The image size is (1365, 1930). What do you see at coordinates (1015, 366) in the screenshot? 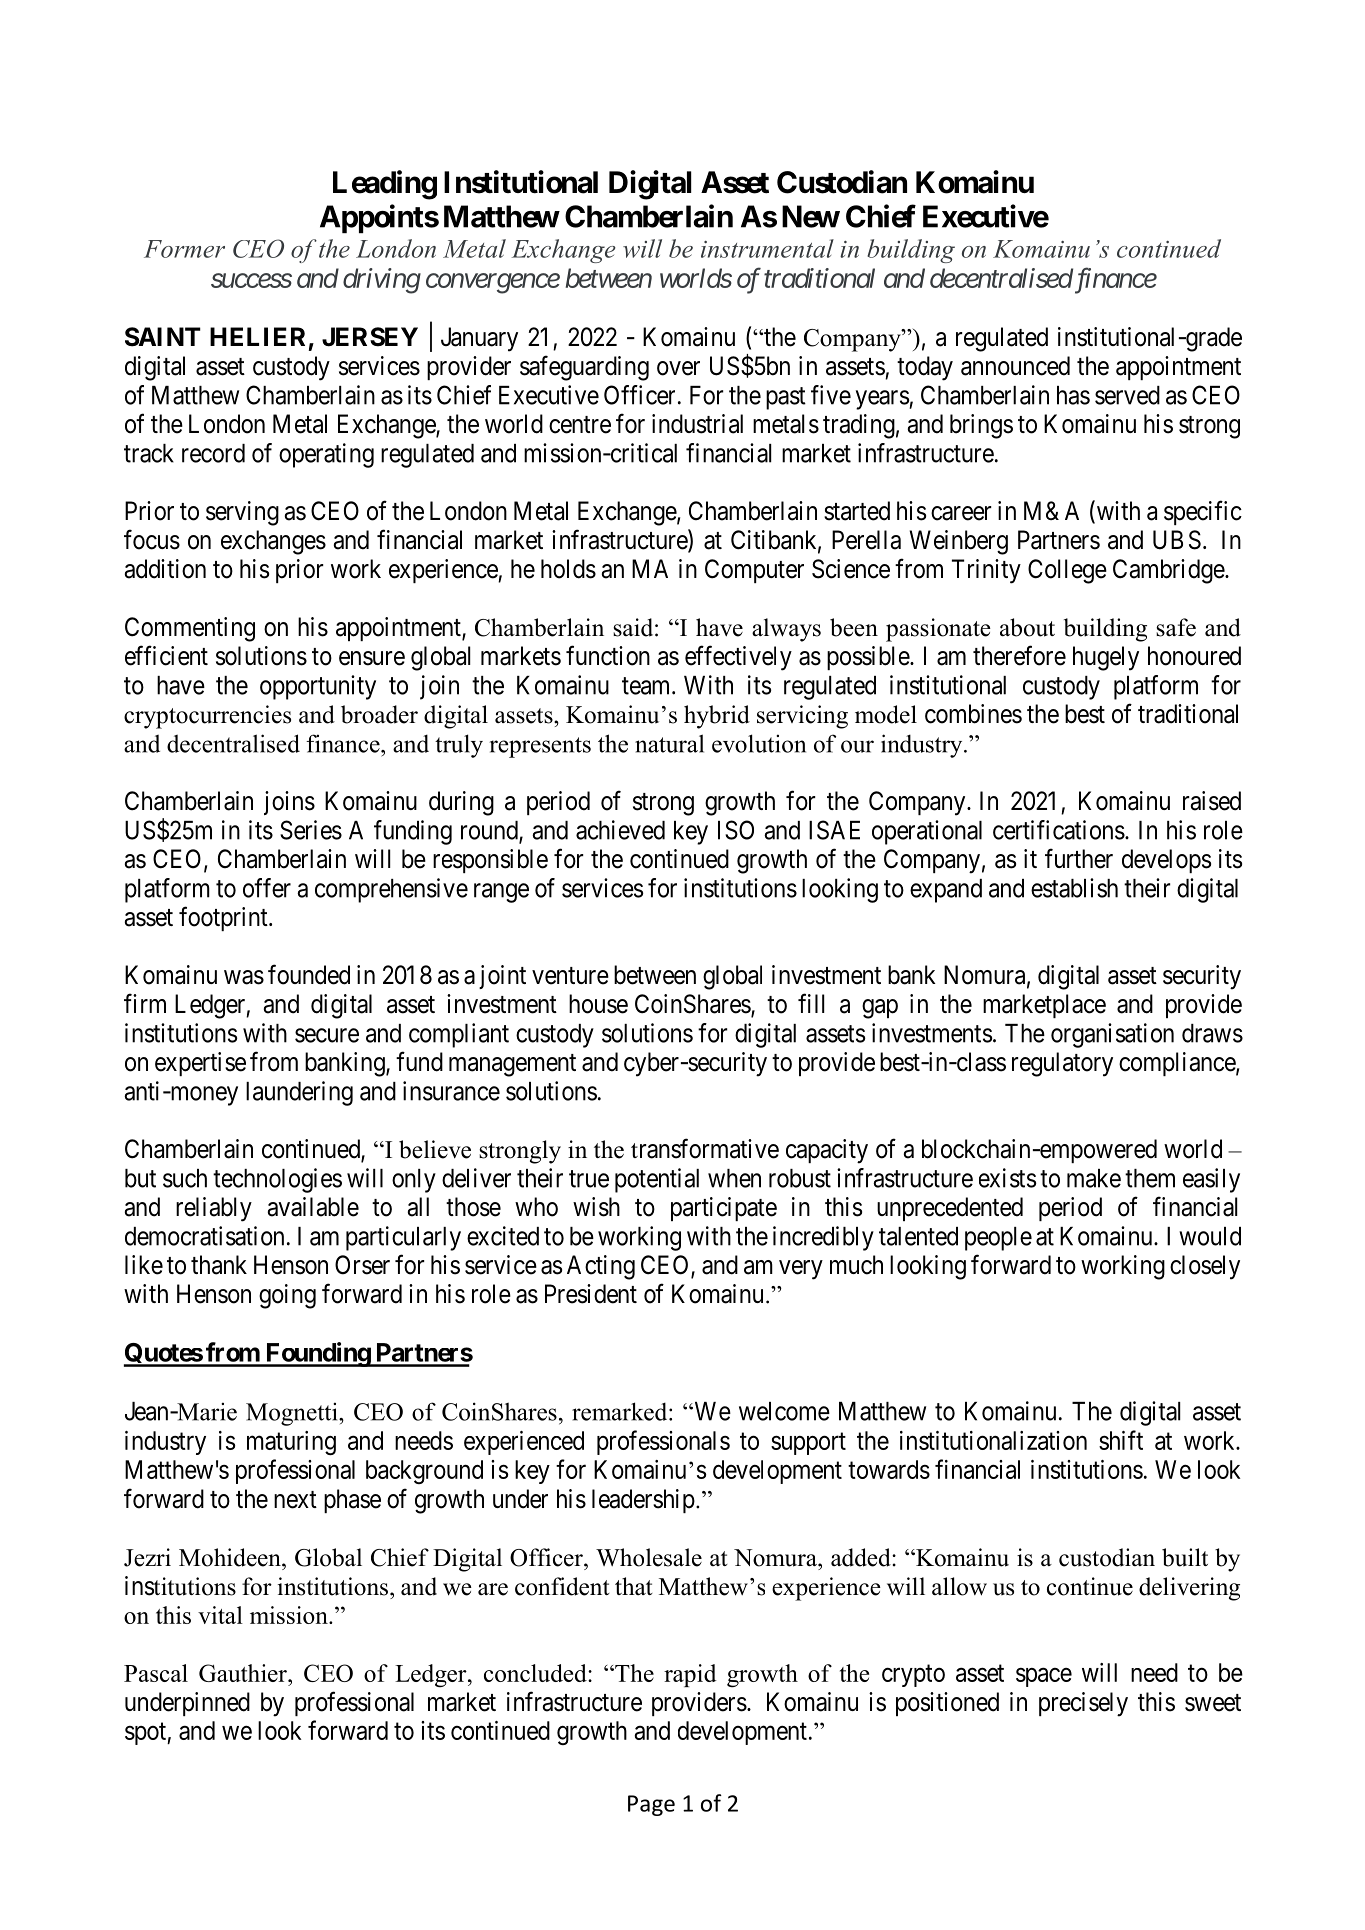
I see `announced` at bounding box center [1015, 366].
